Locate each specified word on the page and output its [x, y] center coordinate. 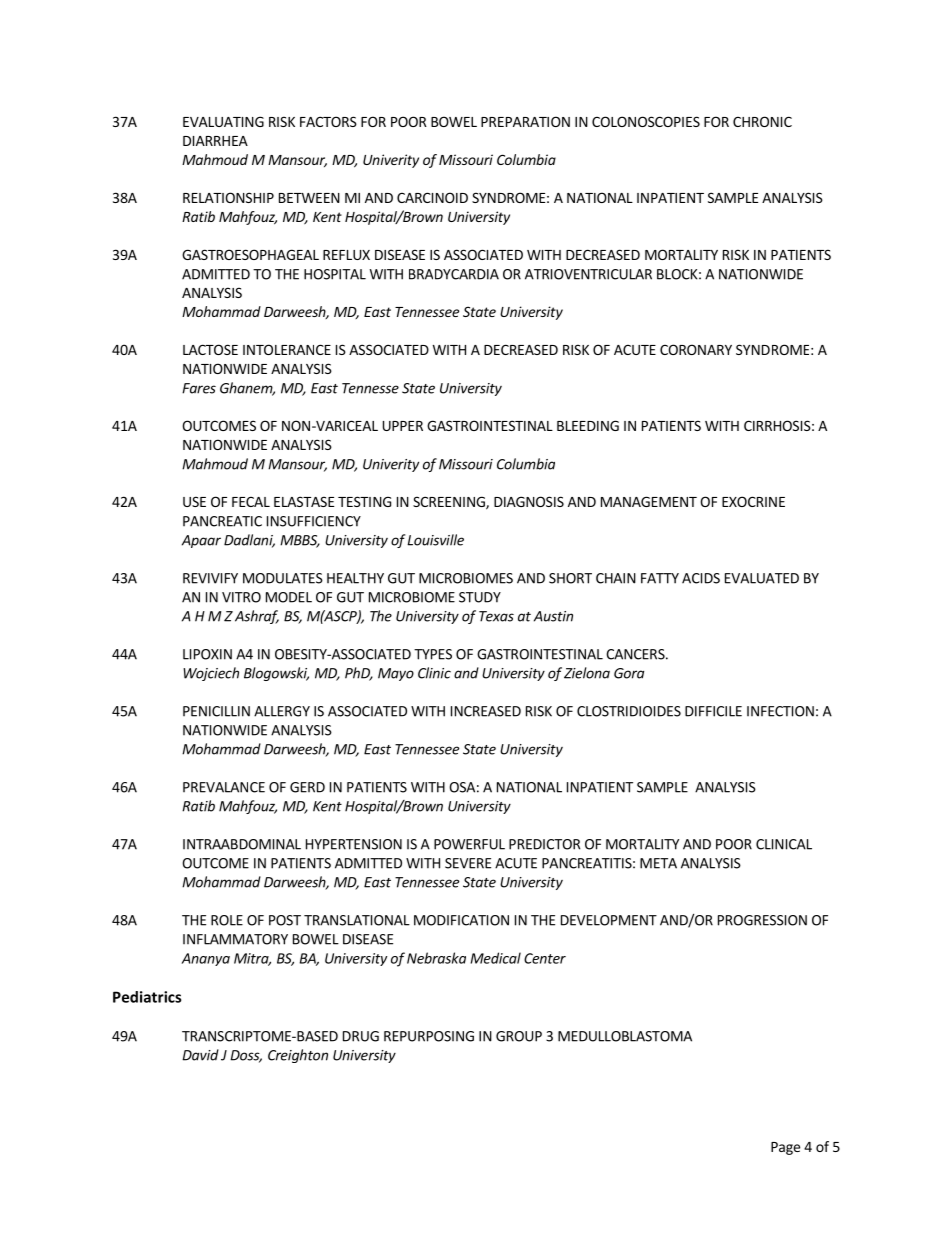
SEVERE [468, 863]
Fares [199, 388]
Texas [496, 616]
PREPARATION [525, 121]
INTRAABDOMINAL [242, 844]
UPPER [403, 426]
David [200, 1055]
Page [785, 1148]
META [658, 863]
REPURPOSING [429, 1036]
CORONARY [696, 349]
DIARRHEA [215, 141]
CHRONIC [762, 121]
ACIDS [701, 578]
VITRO [241, 597]
